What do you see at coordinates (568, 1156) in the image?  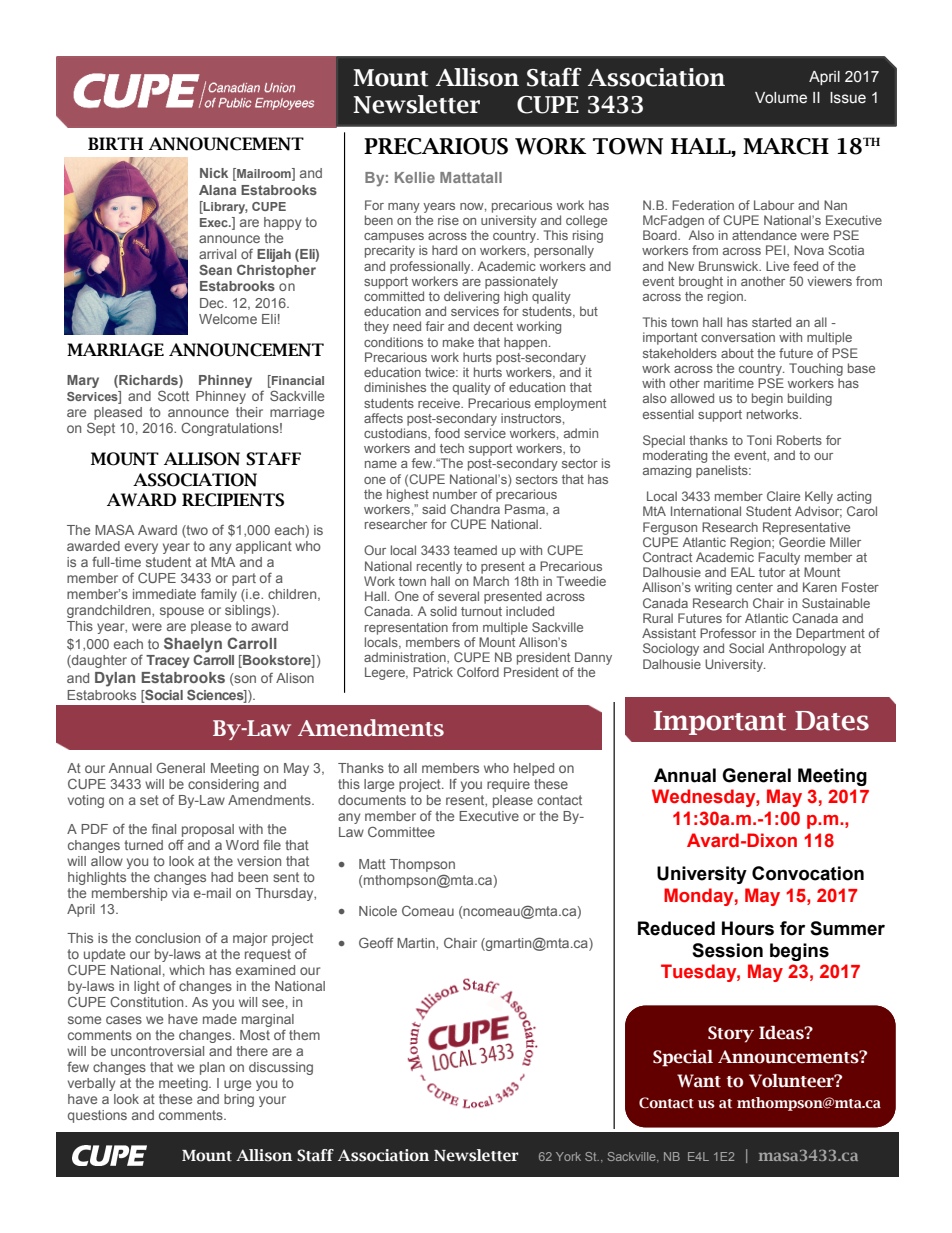 I see `York` at bounding box center [568, 1156].
